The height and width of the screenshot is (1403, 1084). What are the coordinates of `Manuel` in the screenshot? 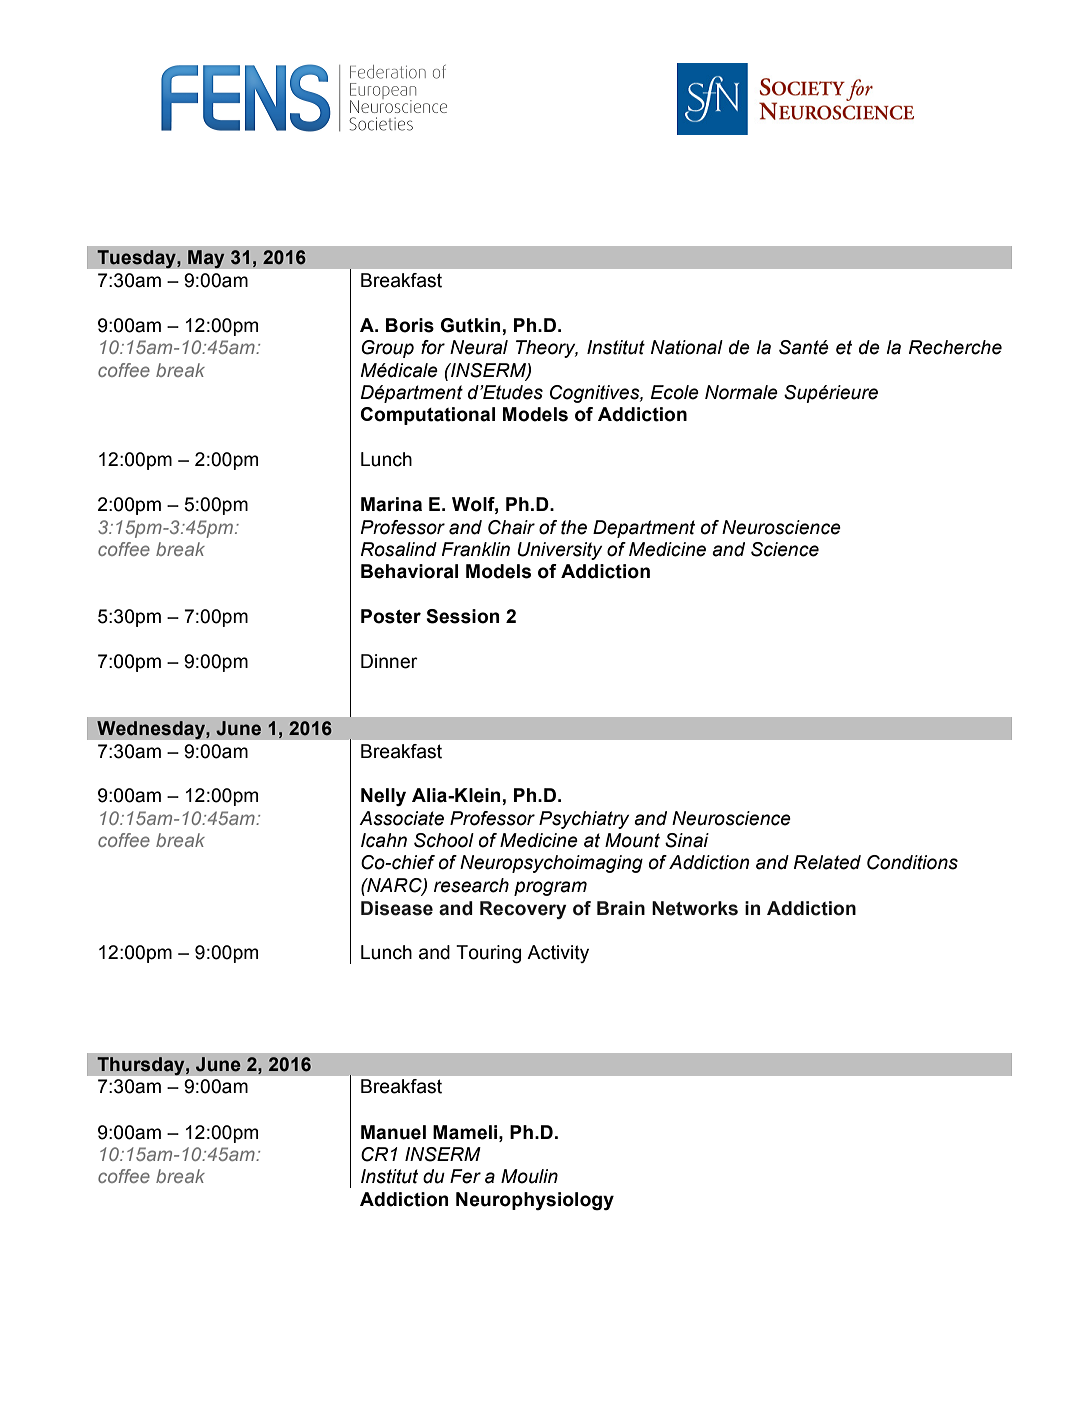 It's located at (393, 1132).
